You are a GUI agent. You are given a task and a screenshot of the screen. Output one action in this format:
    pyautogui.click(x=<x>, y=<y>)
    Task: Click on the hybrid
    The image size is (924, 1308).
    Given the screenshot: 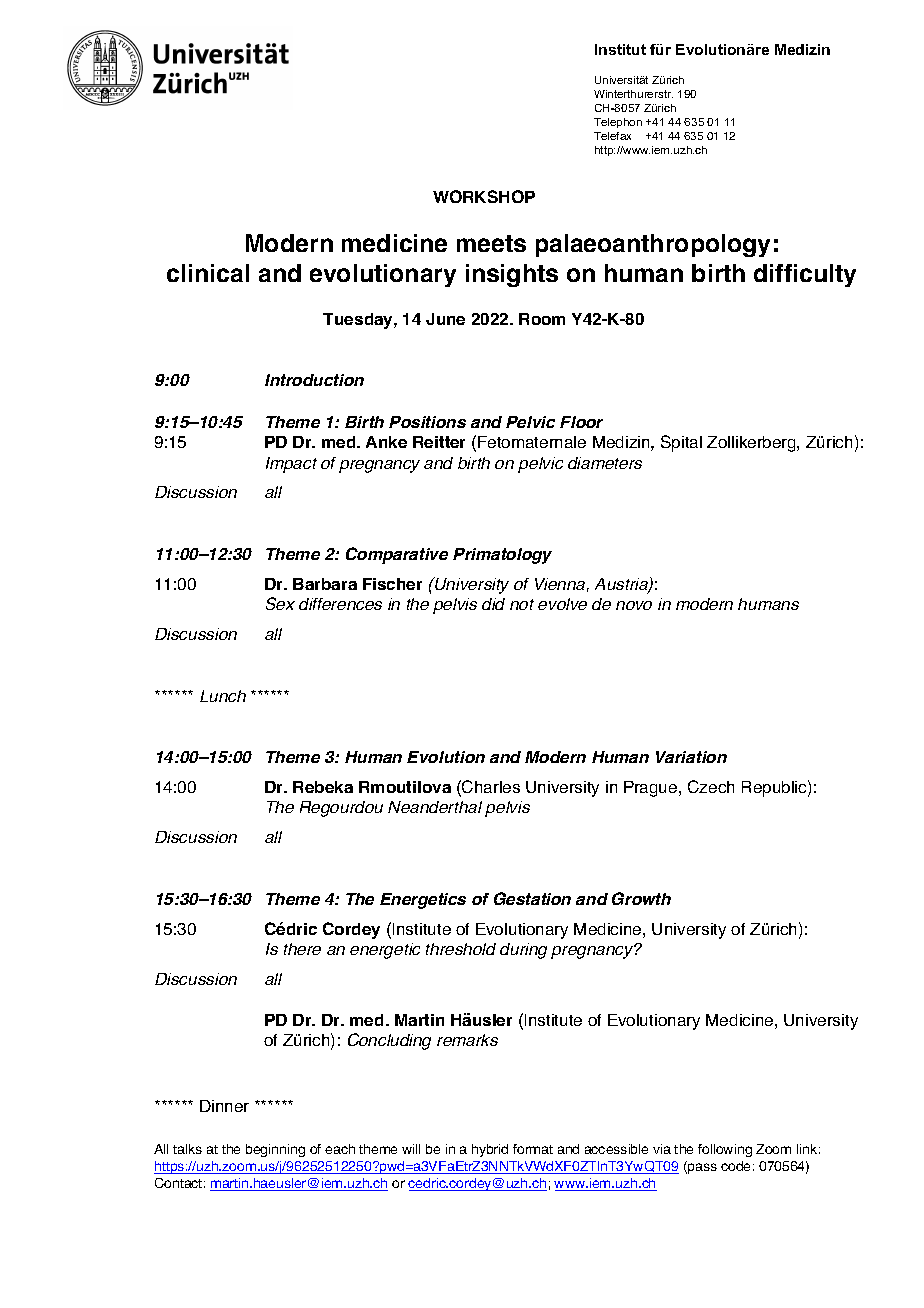 What is the action you would take?
    pyautogui.click(x=490, y=1150)
